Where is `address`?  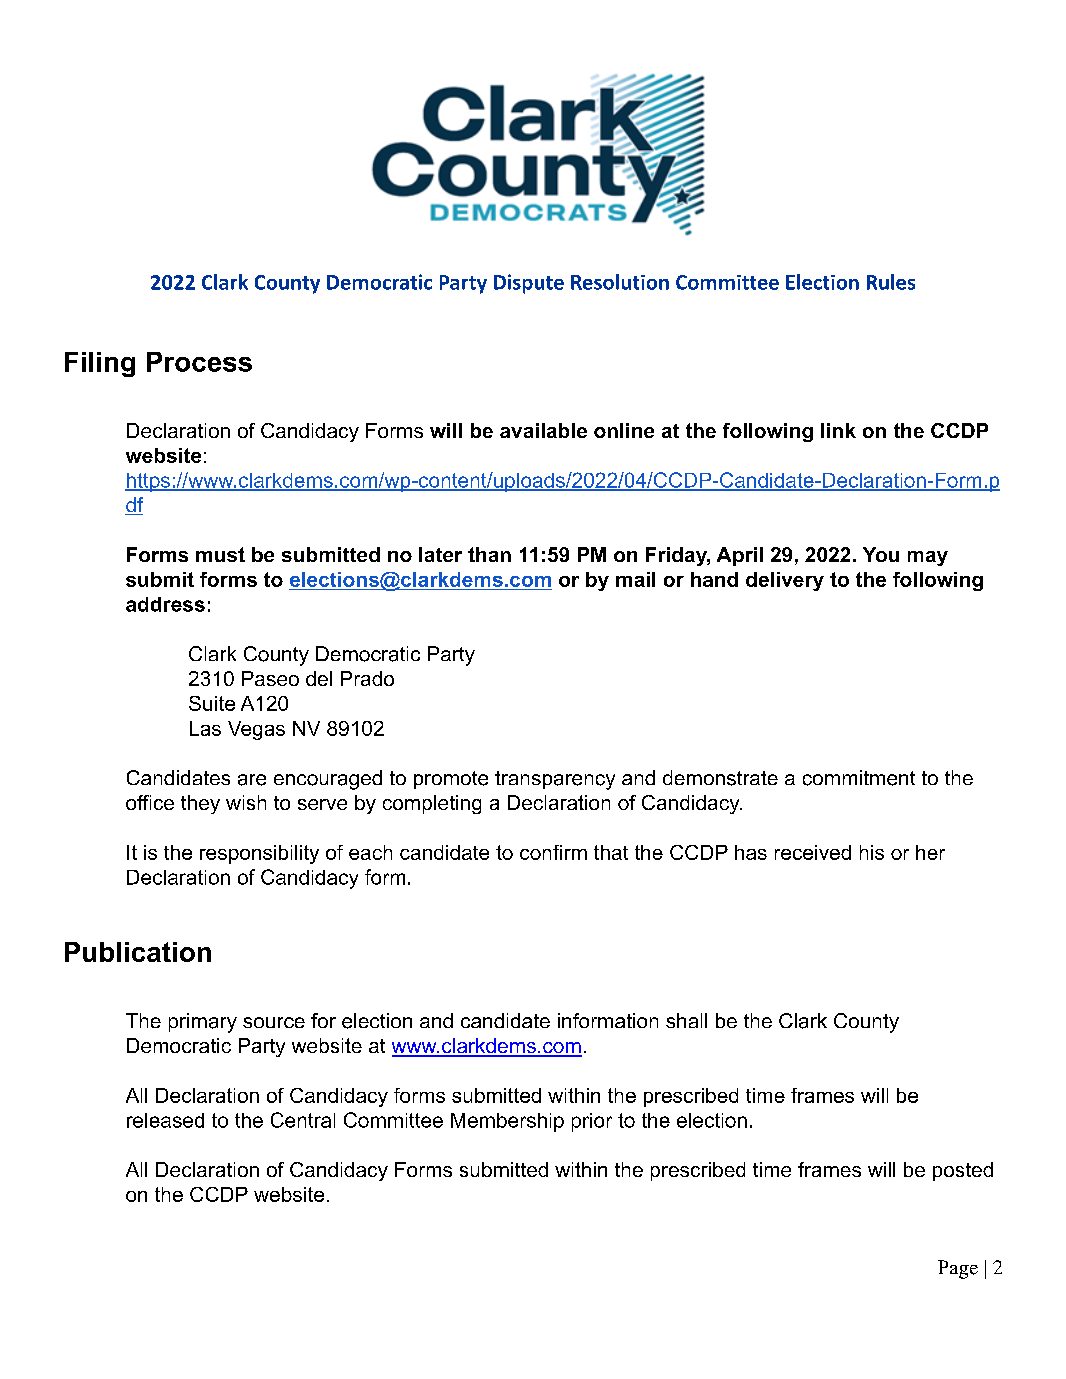 address is located at coordinates (165, 604).
